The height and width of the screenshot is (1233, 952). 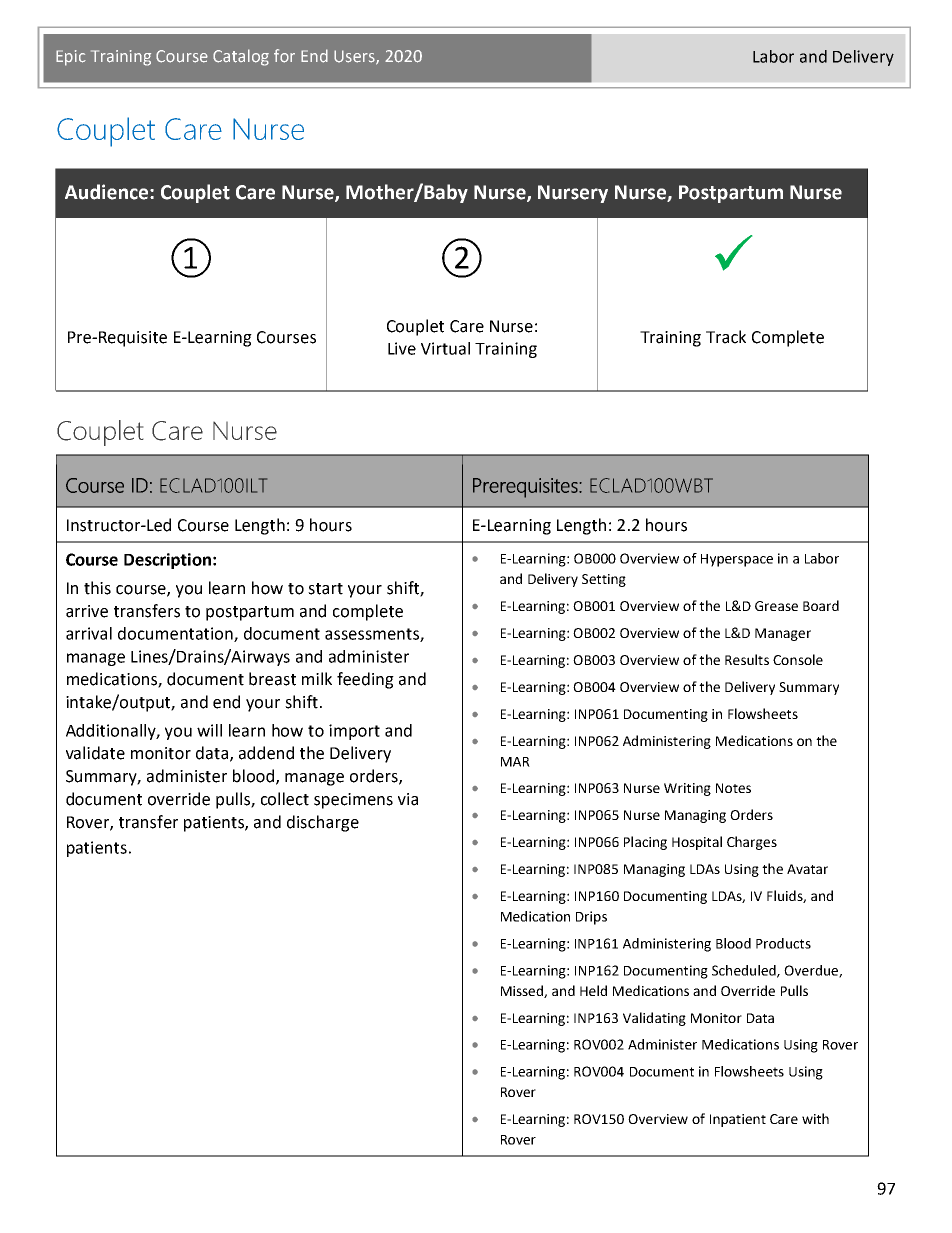 What do you see at coordinates (445, 348) in the screenshot?
I see `Virtual` at bounding box center [445, 348].
